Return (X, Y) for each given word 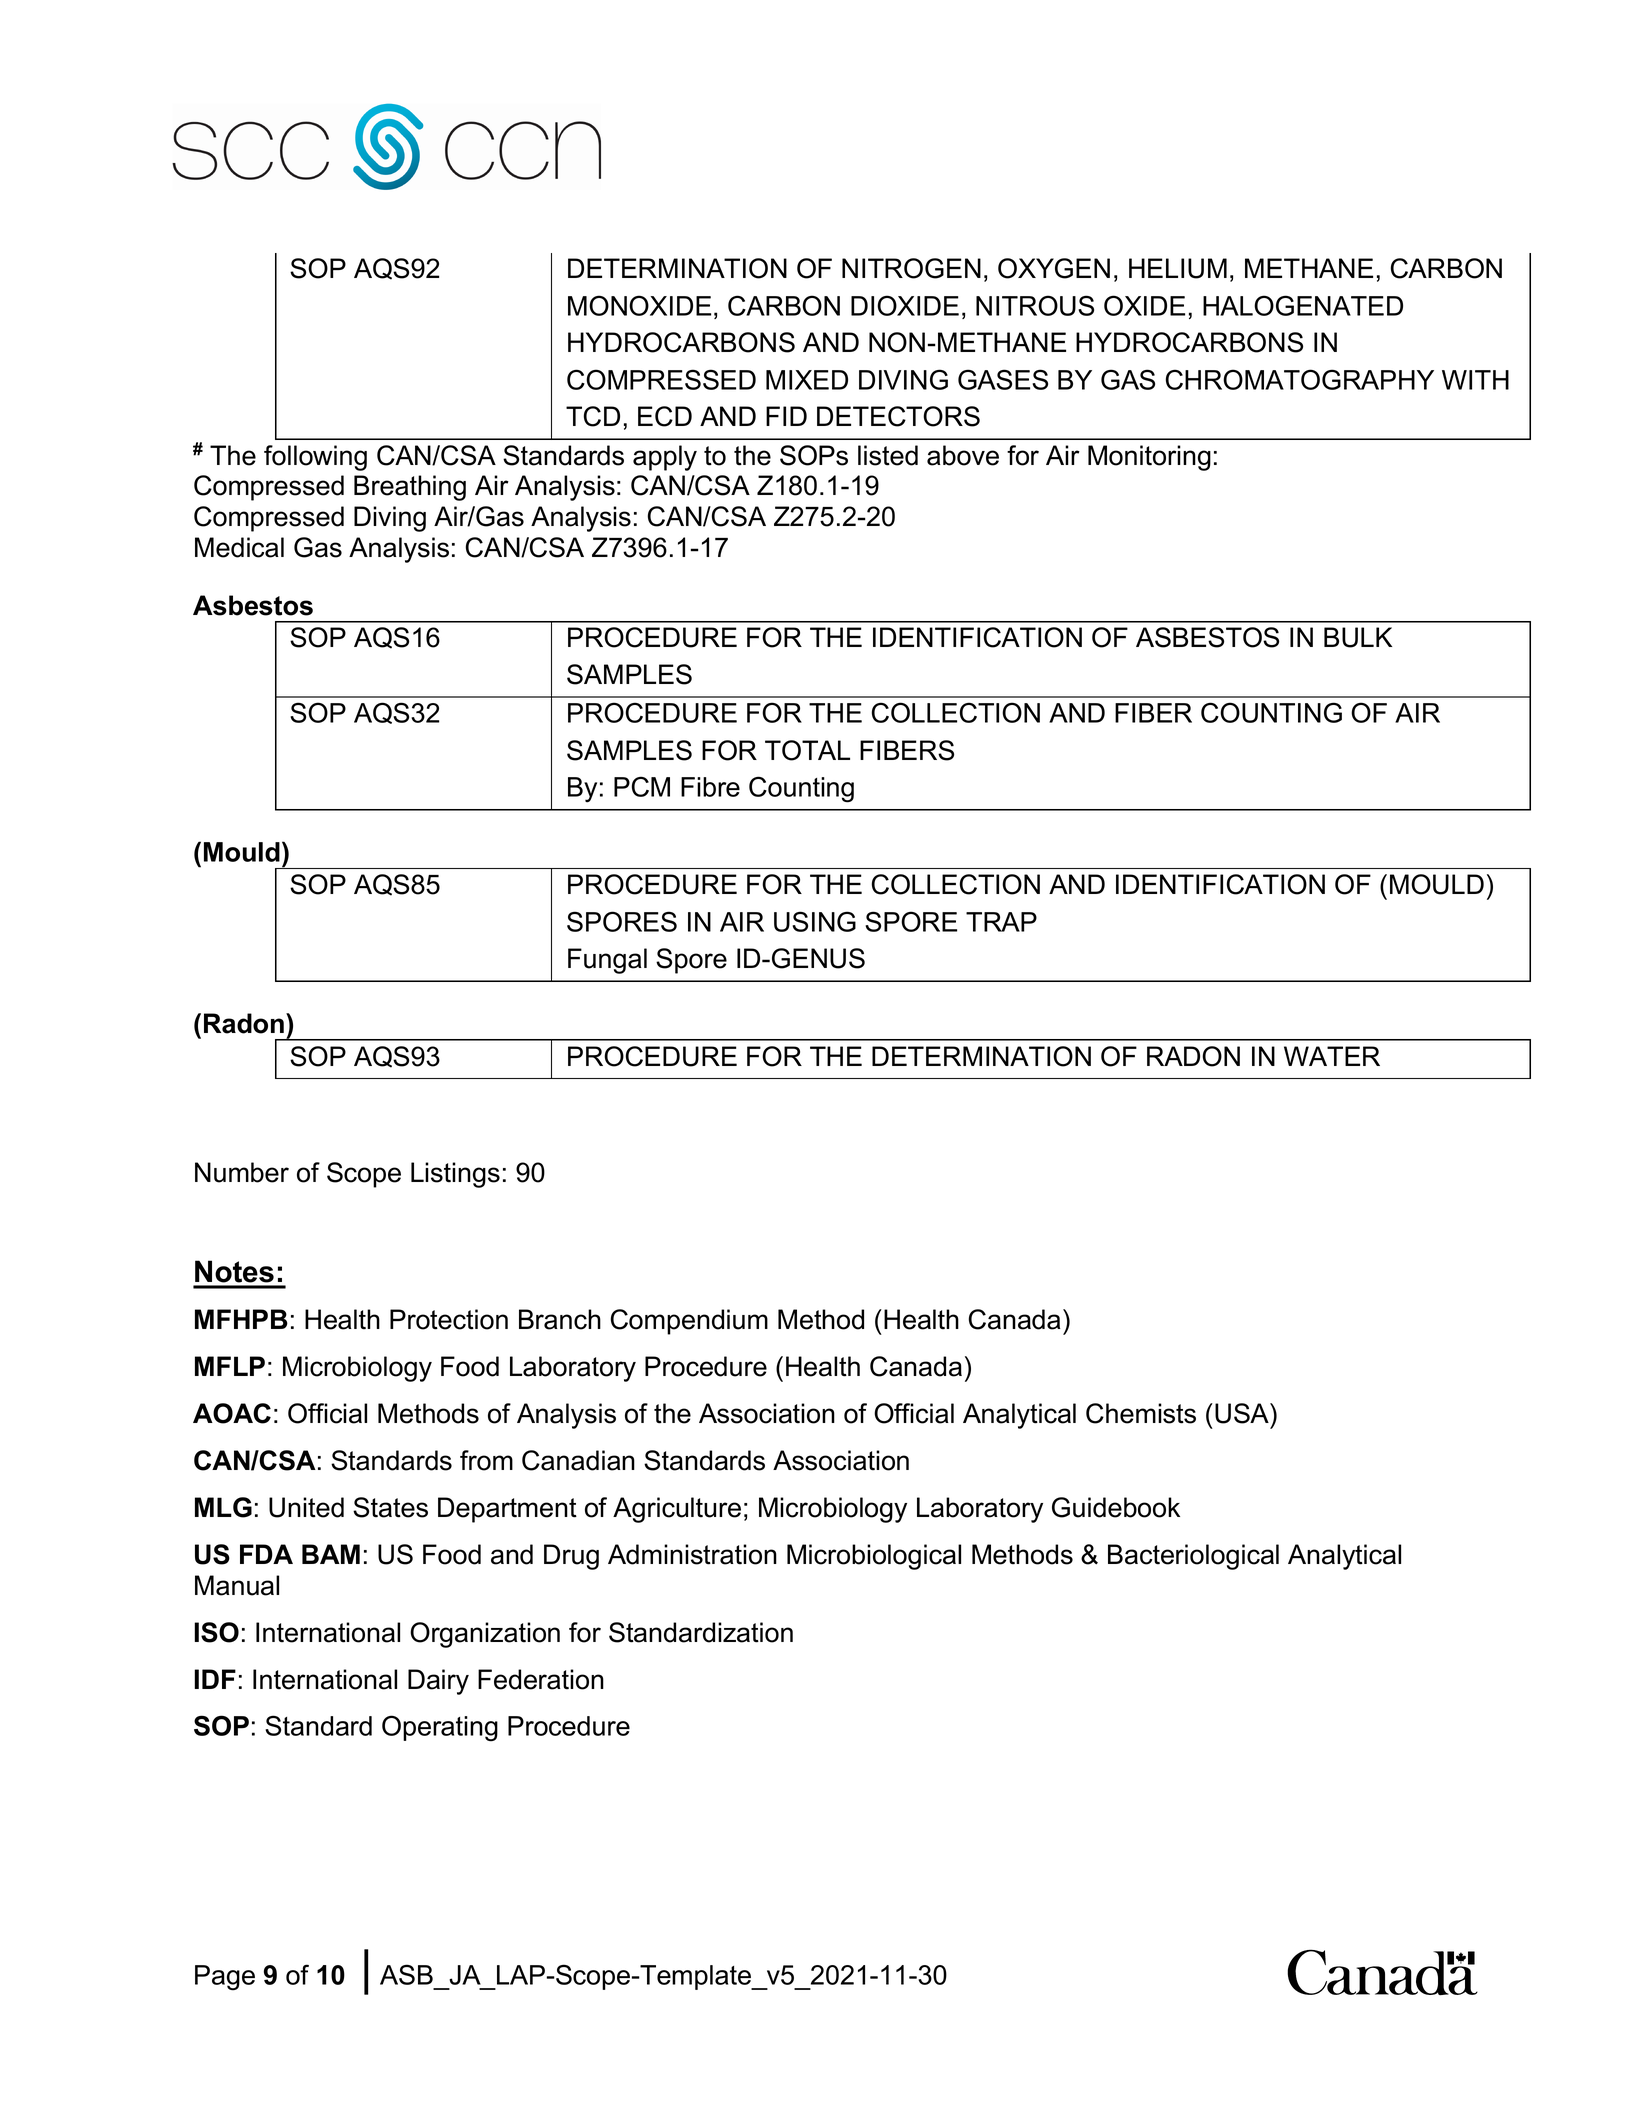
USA (1243, 1413)
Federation (541, 1679)
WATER (1332, 1056)
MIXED (807, 380)
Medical (239, 547)
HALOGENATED (1303, 305)
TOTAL (807, 750)
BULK (1358, 637)
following (315, 458)
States (390, 1507)
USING (815, 921)
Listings (455, 1175)
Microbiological (874, 1557)
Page (225, 1978)
